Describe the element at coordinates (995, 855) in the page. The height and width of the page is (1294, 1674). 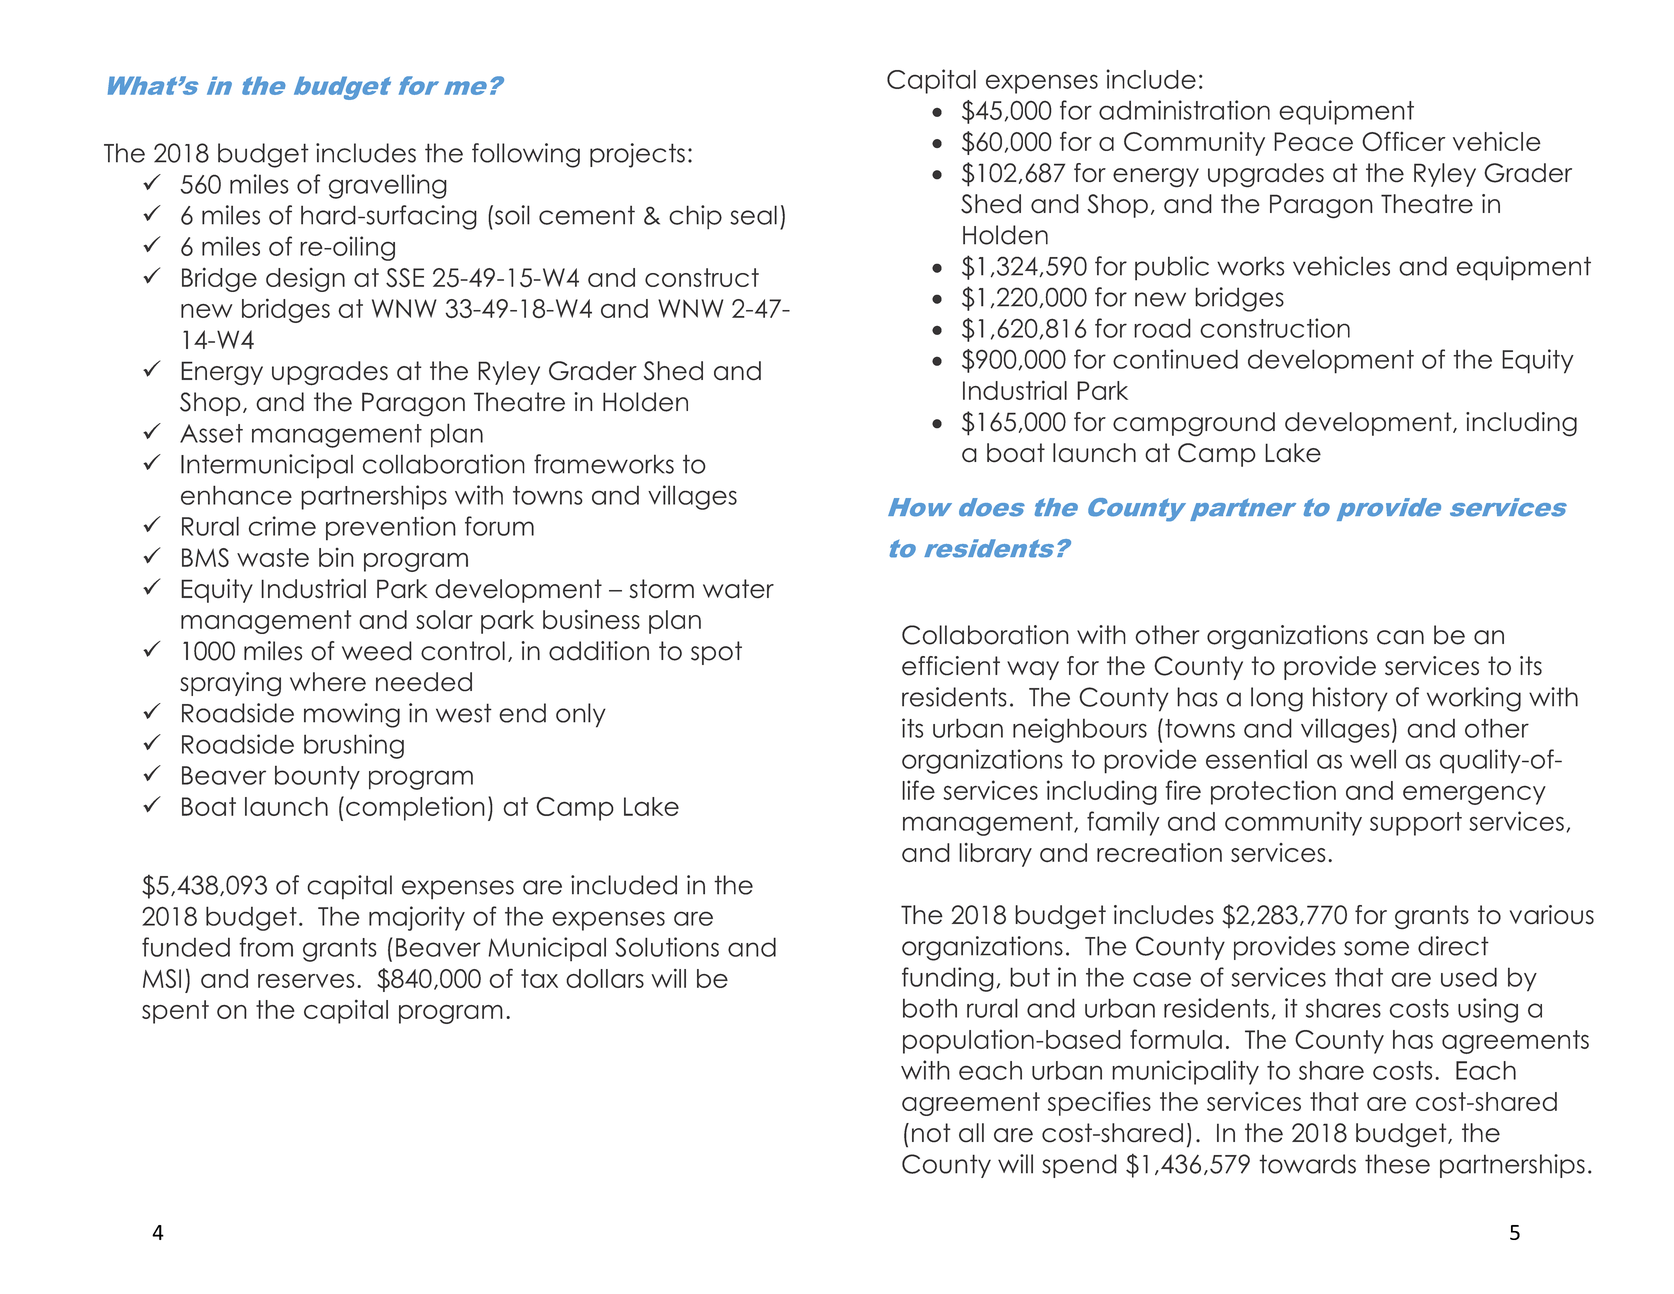
I see `library` at that location.
